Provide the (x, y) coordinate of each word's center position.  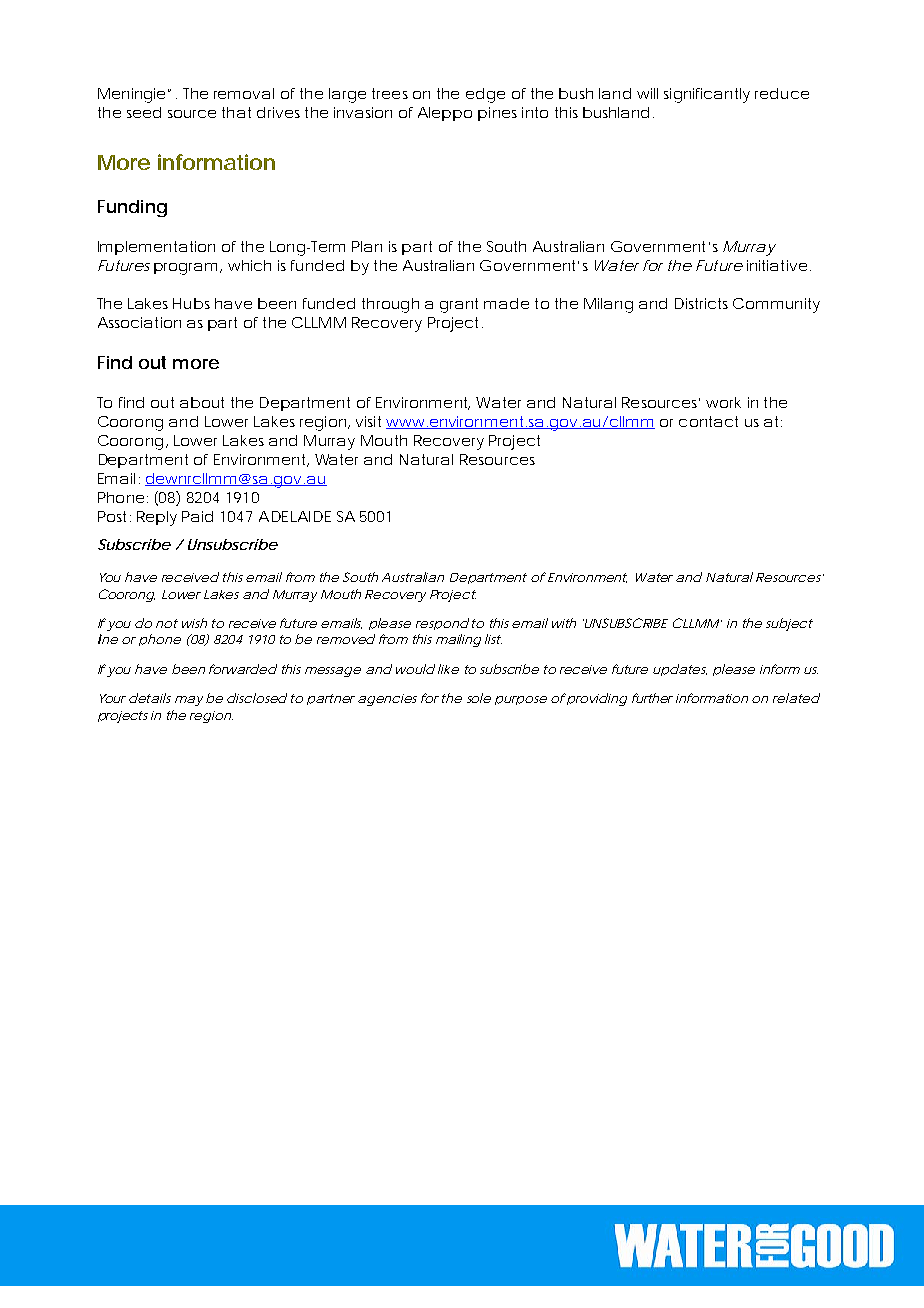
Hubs (191, 303)
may (189, 701)
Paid (197, 516)
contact (708, 421)
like (448, 669)
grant (459, 305)
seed (144, 112)
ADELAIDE (295, 516)
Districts (701, 303)
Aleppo (445, 114)
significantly (707, 95)
